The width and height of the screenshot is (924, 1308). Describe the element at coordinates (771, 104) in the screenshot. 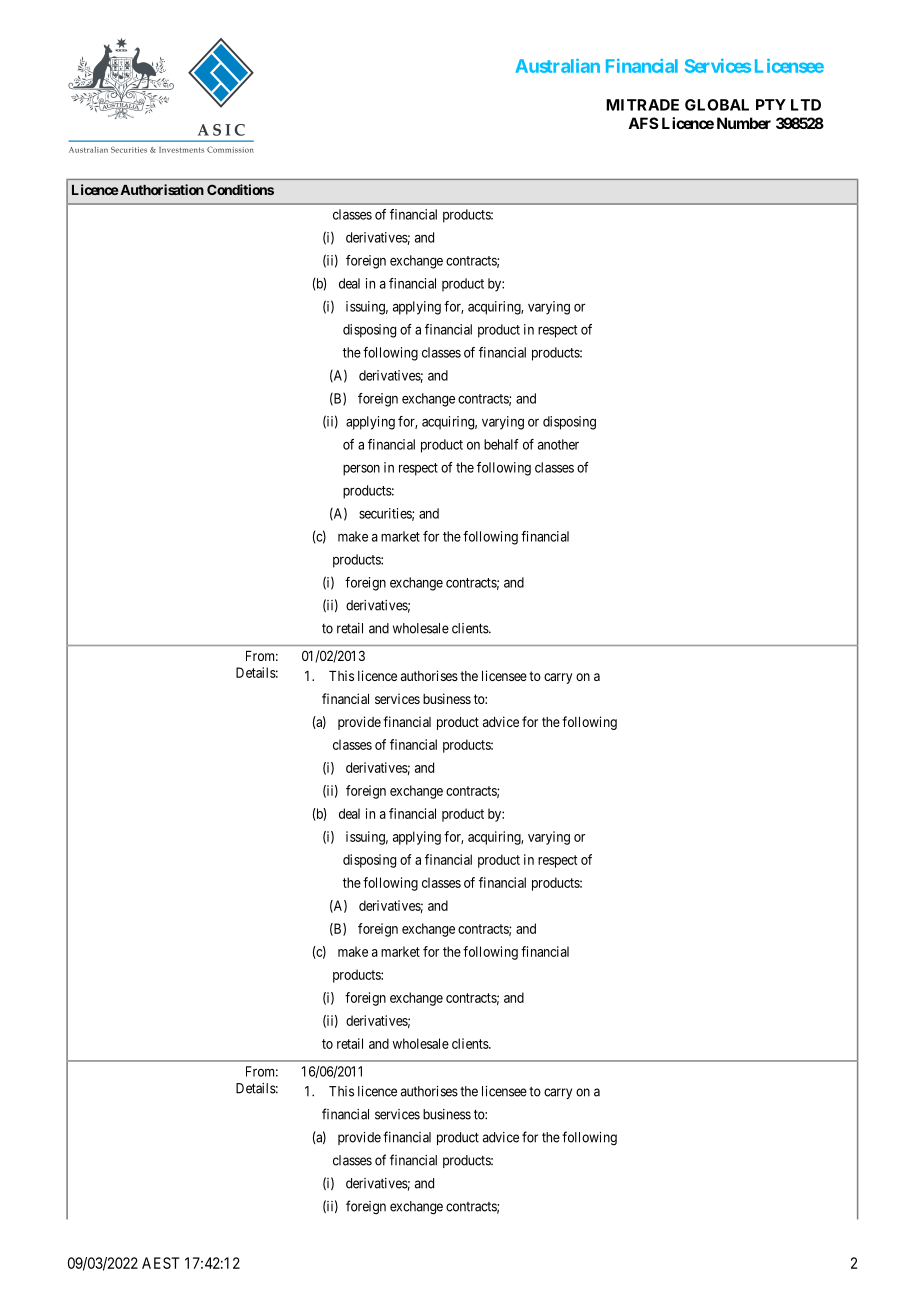

I see `PTY` at that location.
